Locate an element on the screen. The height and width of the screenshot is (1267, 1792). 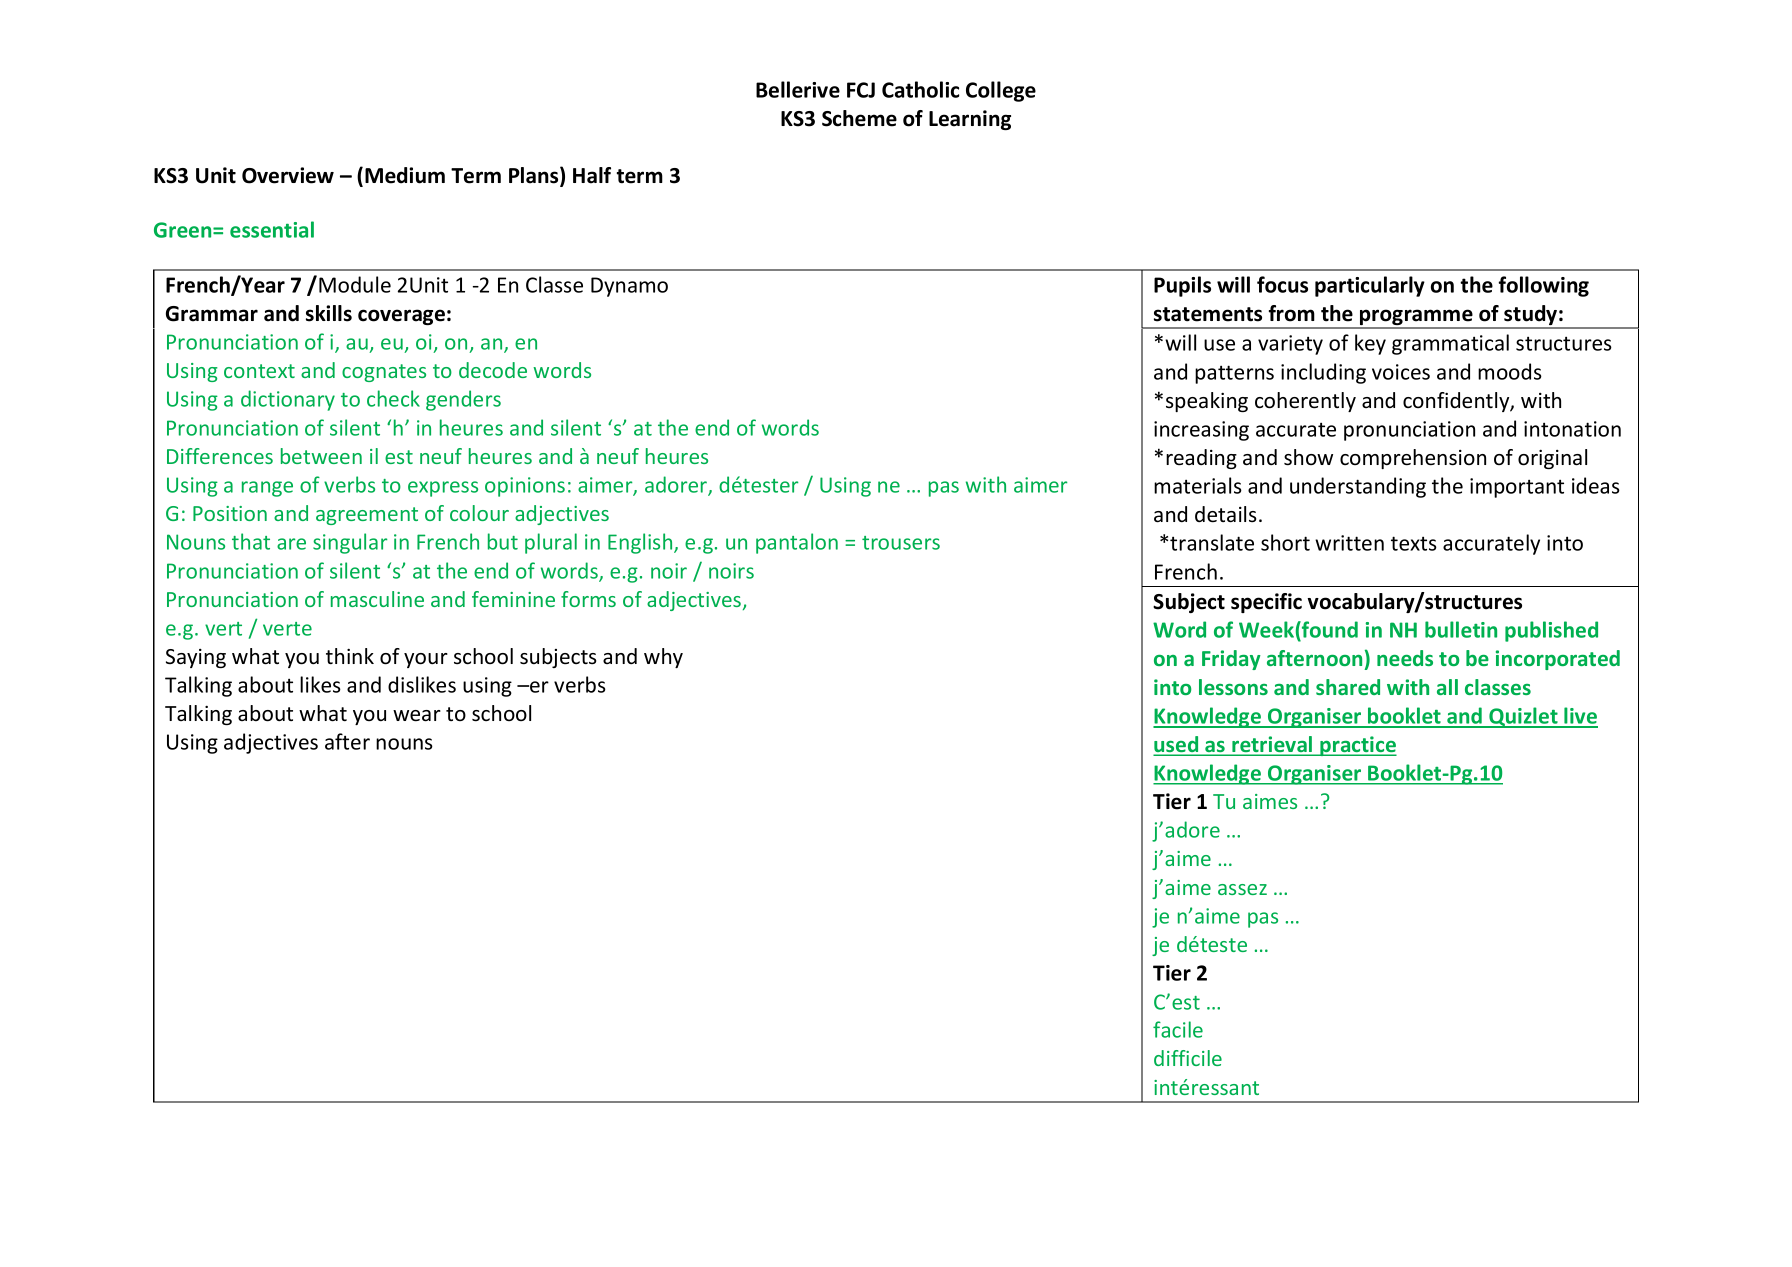
College is located at coordinates (1001, 91).
